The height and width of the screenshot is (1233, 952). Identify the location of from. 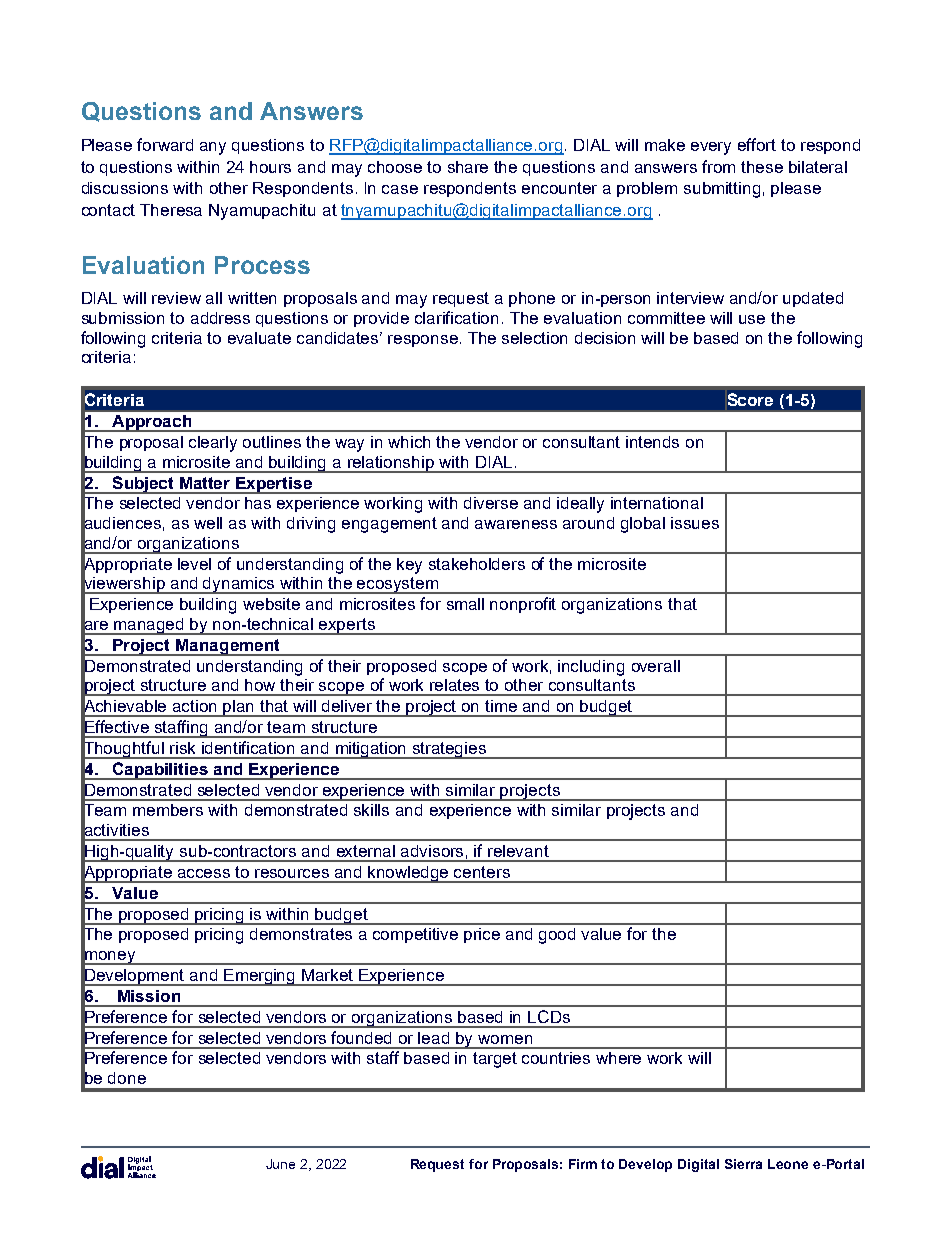
(718, 166).
